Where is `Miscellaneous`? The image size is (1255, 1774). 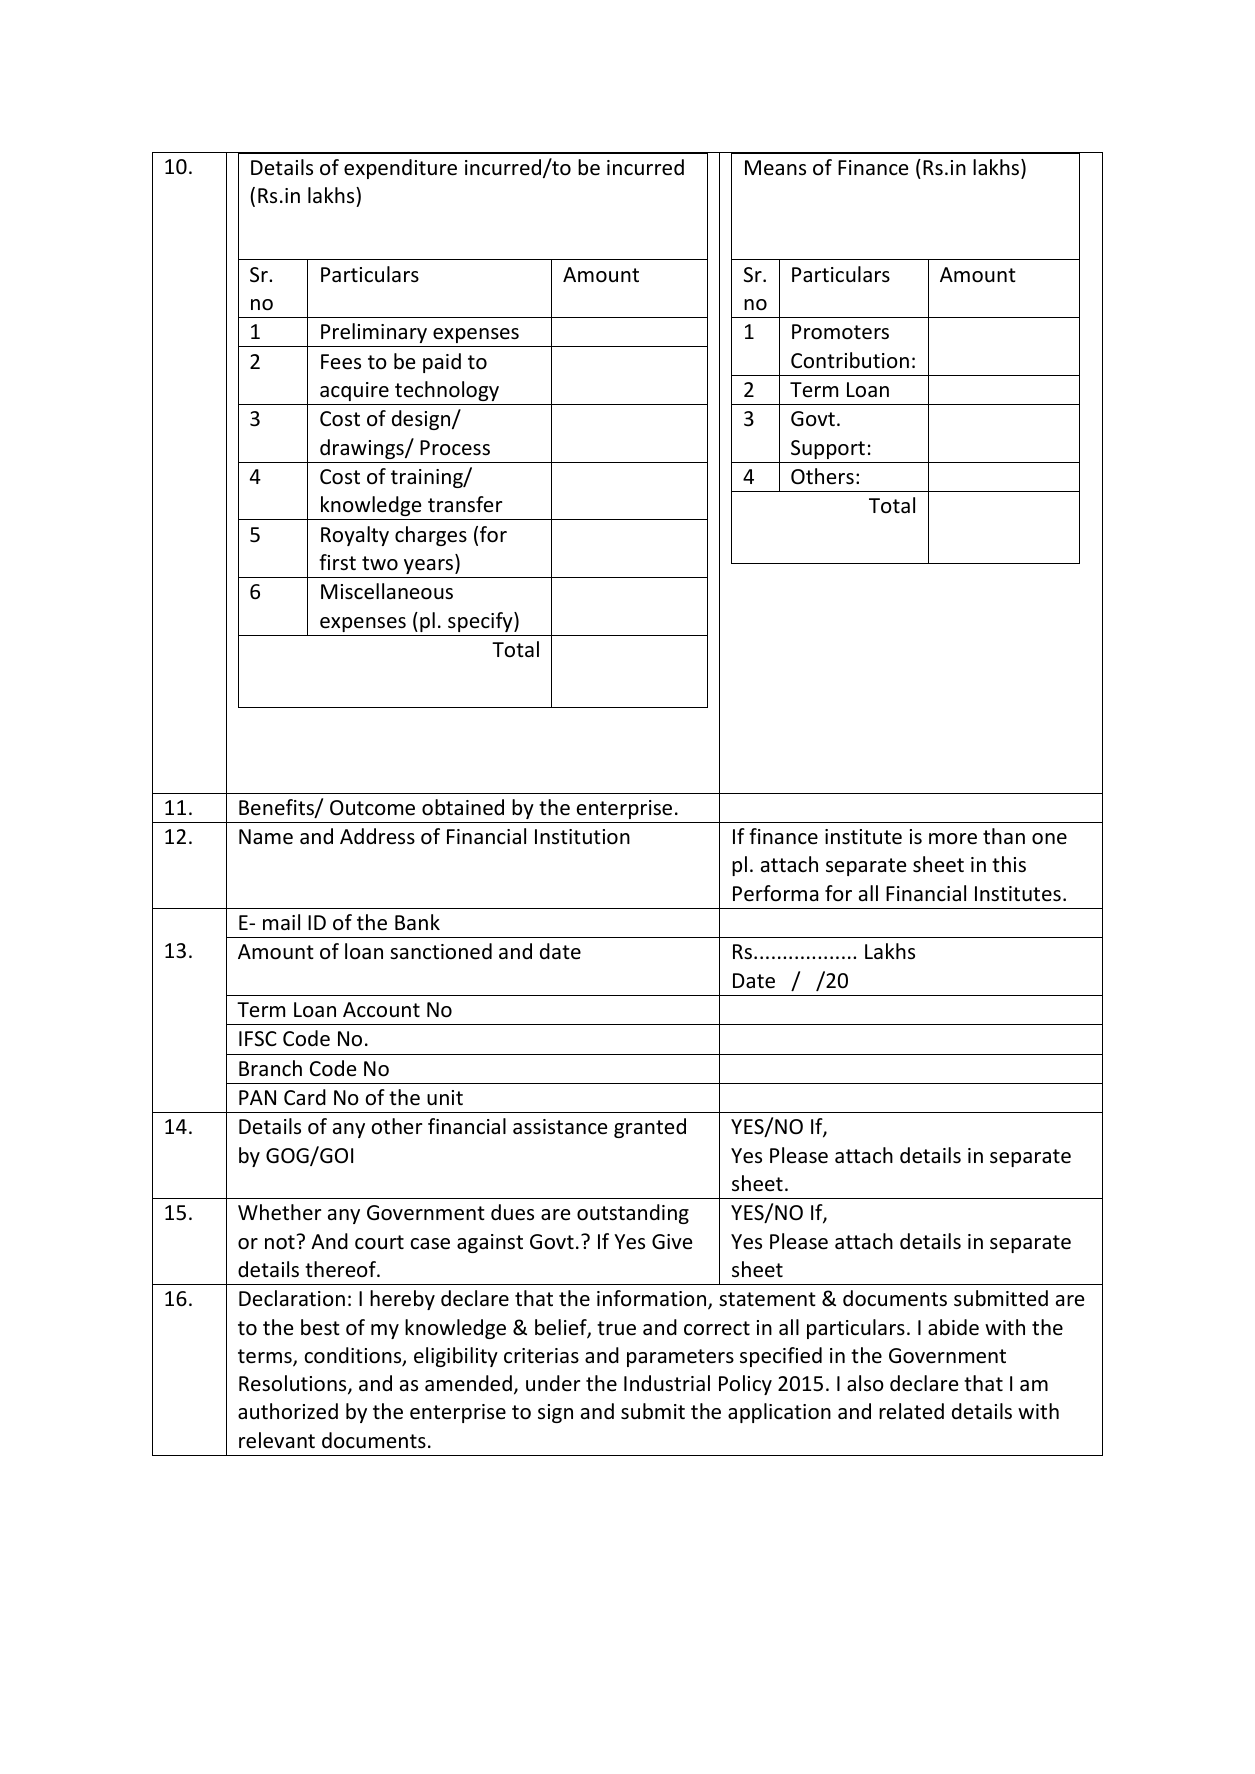
Miscellaneous is located at coordinates (387, 591).
